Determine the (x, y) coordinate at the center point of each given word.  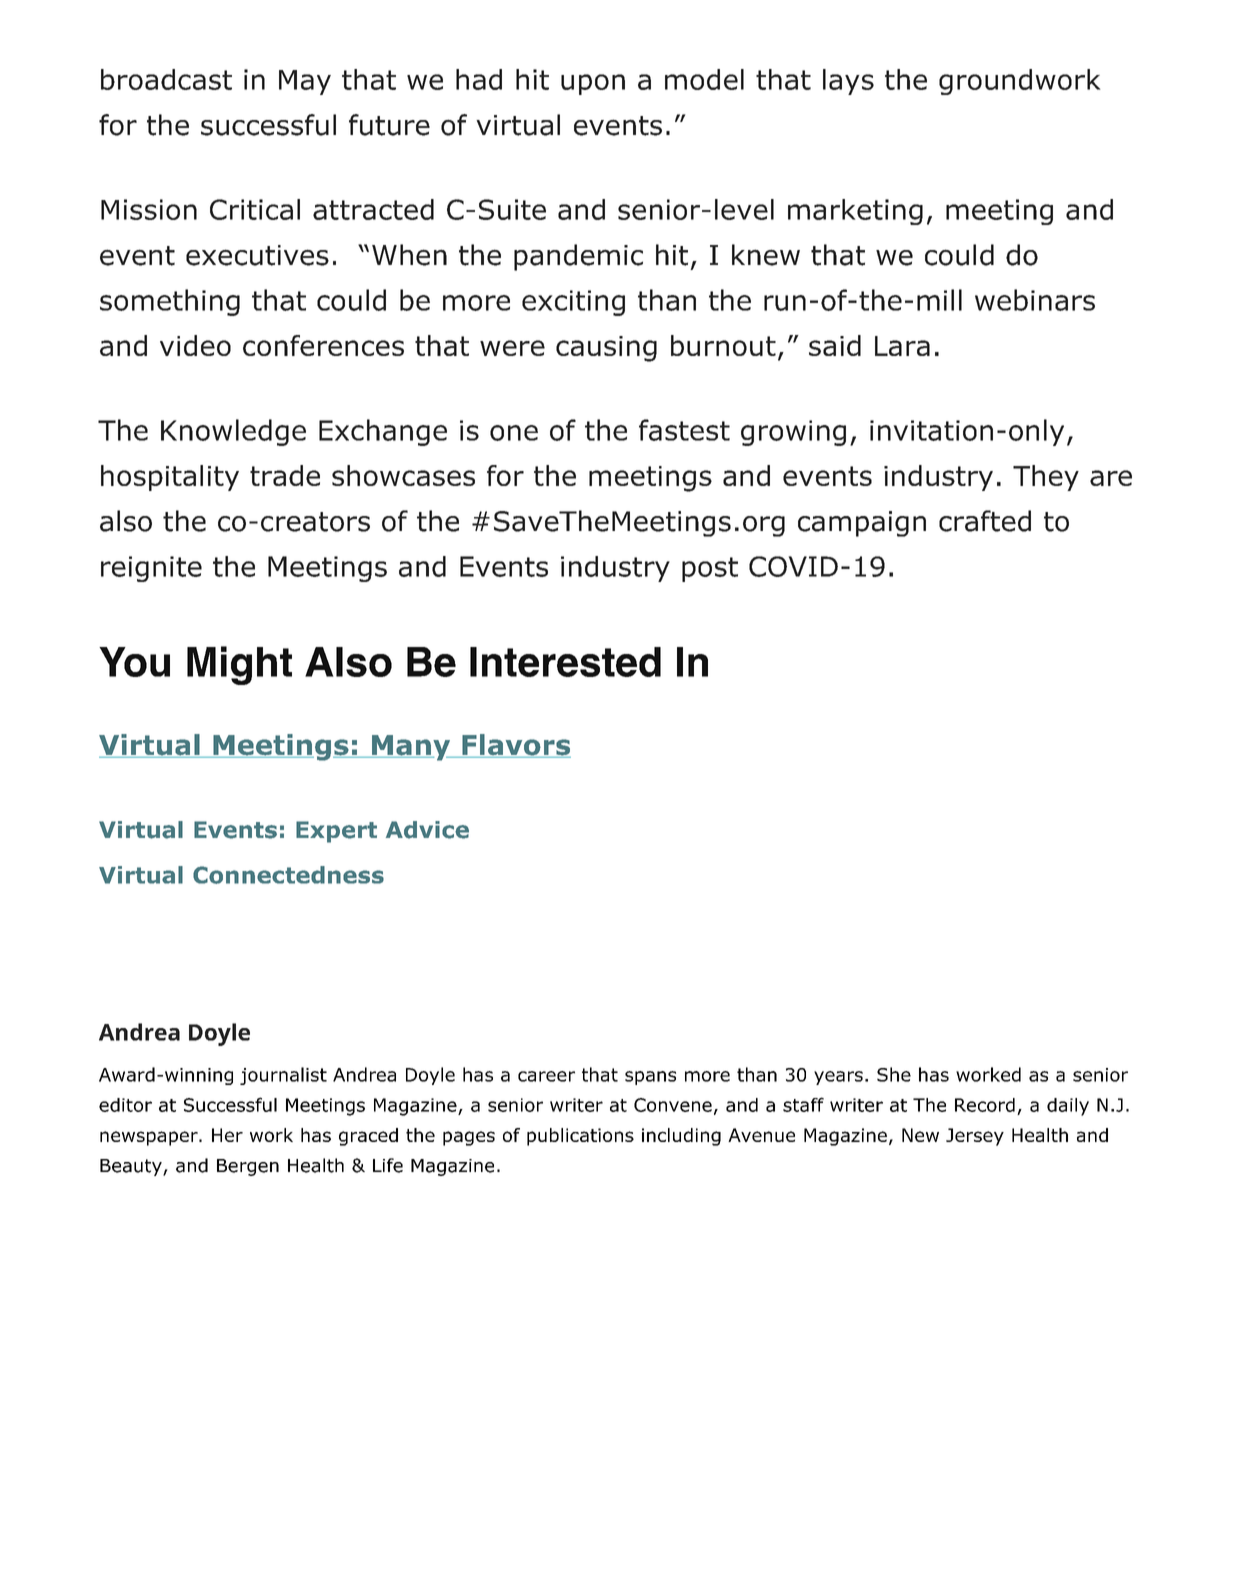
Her (227, 1135)
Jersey (975, 1137)
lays (848, 82)
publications (580, 1137)
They (1046, 478)
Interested (565, 662)
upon (593, 84)
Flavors (515, 746)
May (305, 82)
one (514, 433)
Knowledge (233, 432)
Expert (336, 832)
